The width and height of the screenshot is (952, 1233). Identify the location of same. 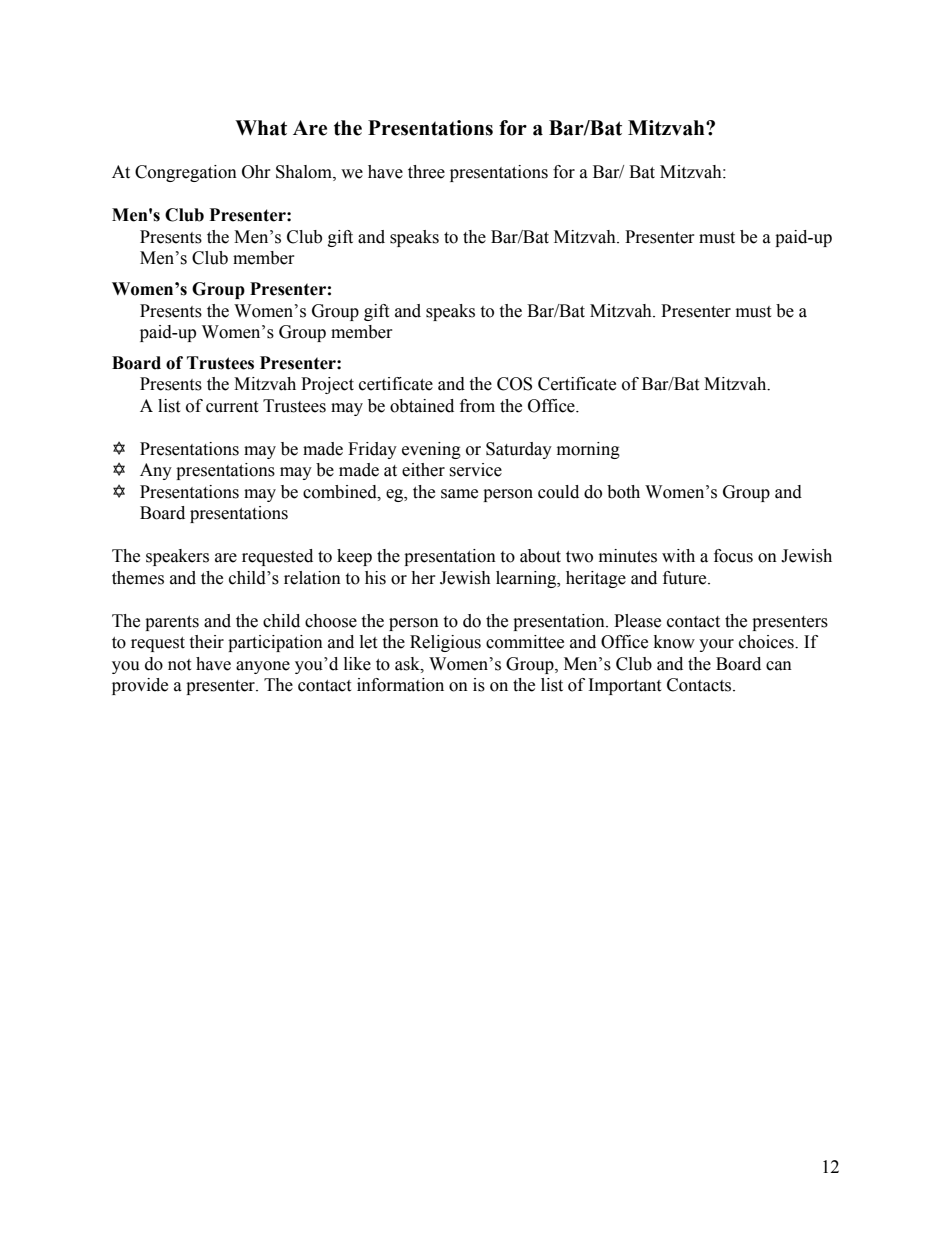
(459, 494).
